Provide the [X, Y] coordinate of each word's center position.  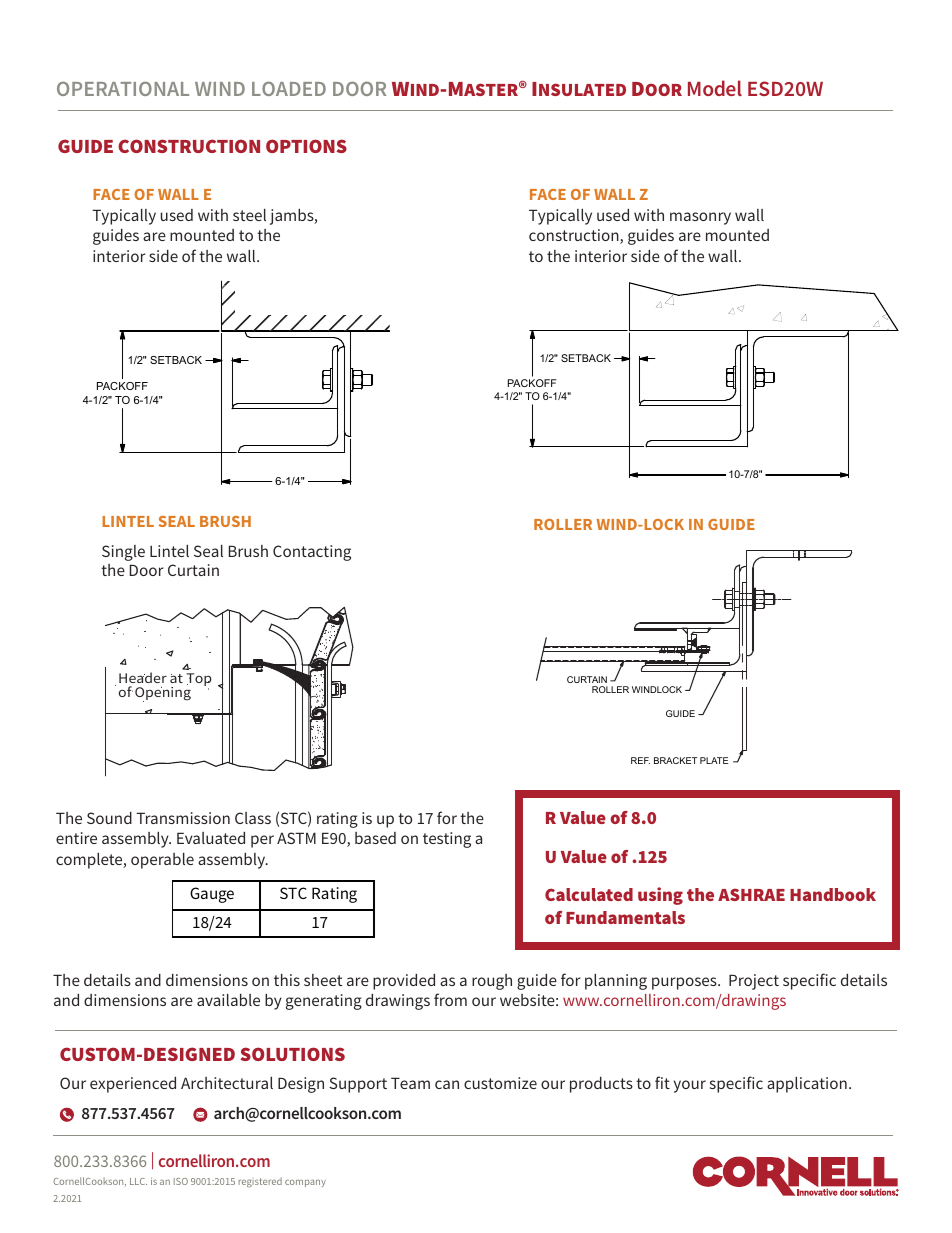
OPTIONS [306, 146]
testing [447, 840]
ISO [181, 1181]
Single [123, 553]
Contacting [312, 553]
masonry [700, 218]
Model [715, 88]
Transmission [183, 818]
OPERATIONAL [123, 88]
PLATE [714, 760]
